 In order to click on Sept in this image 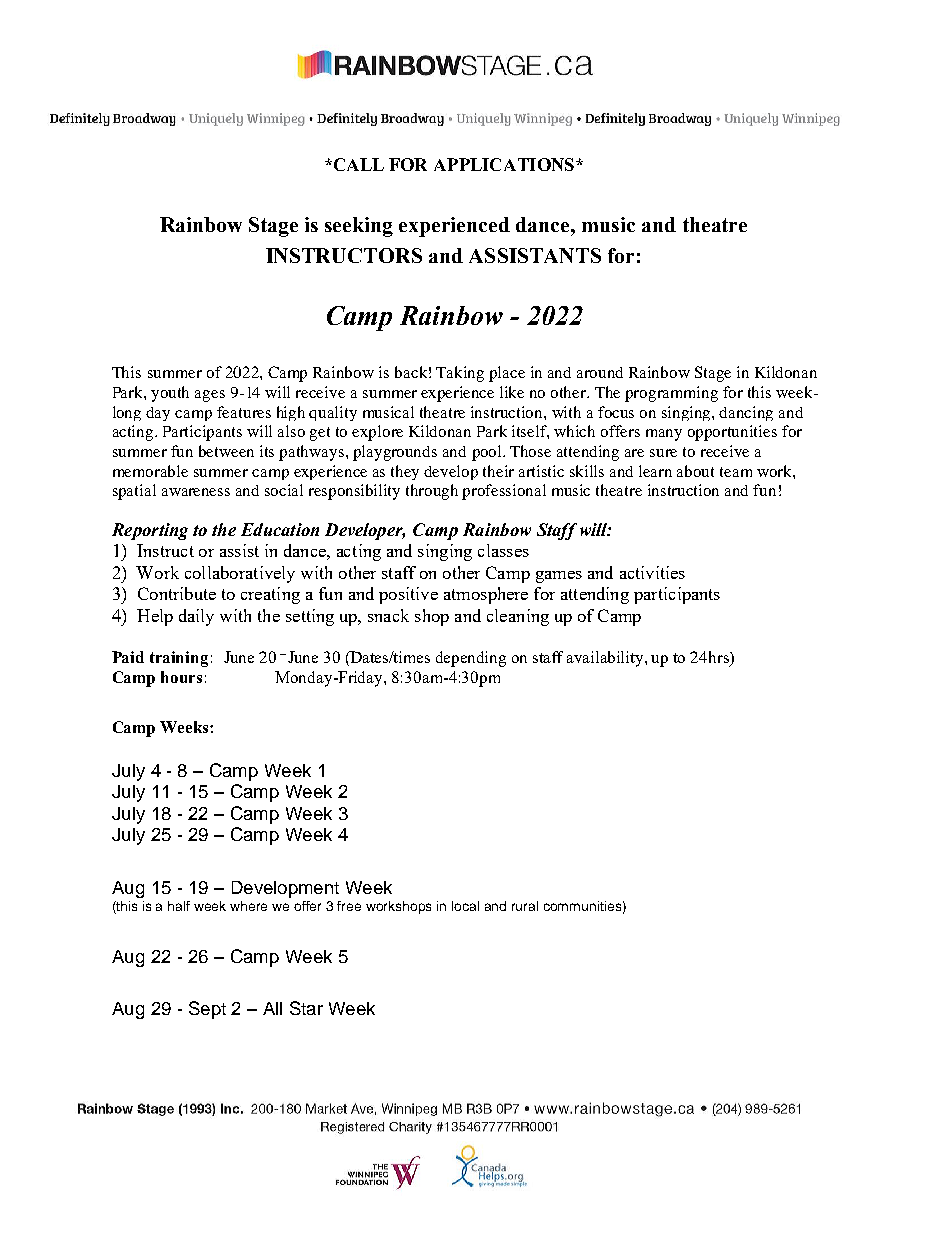, I will do `click(207, 1010)`.
